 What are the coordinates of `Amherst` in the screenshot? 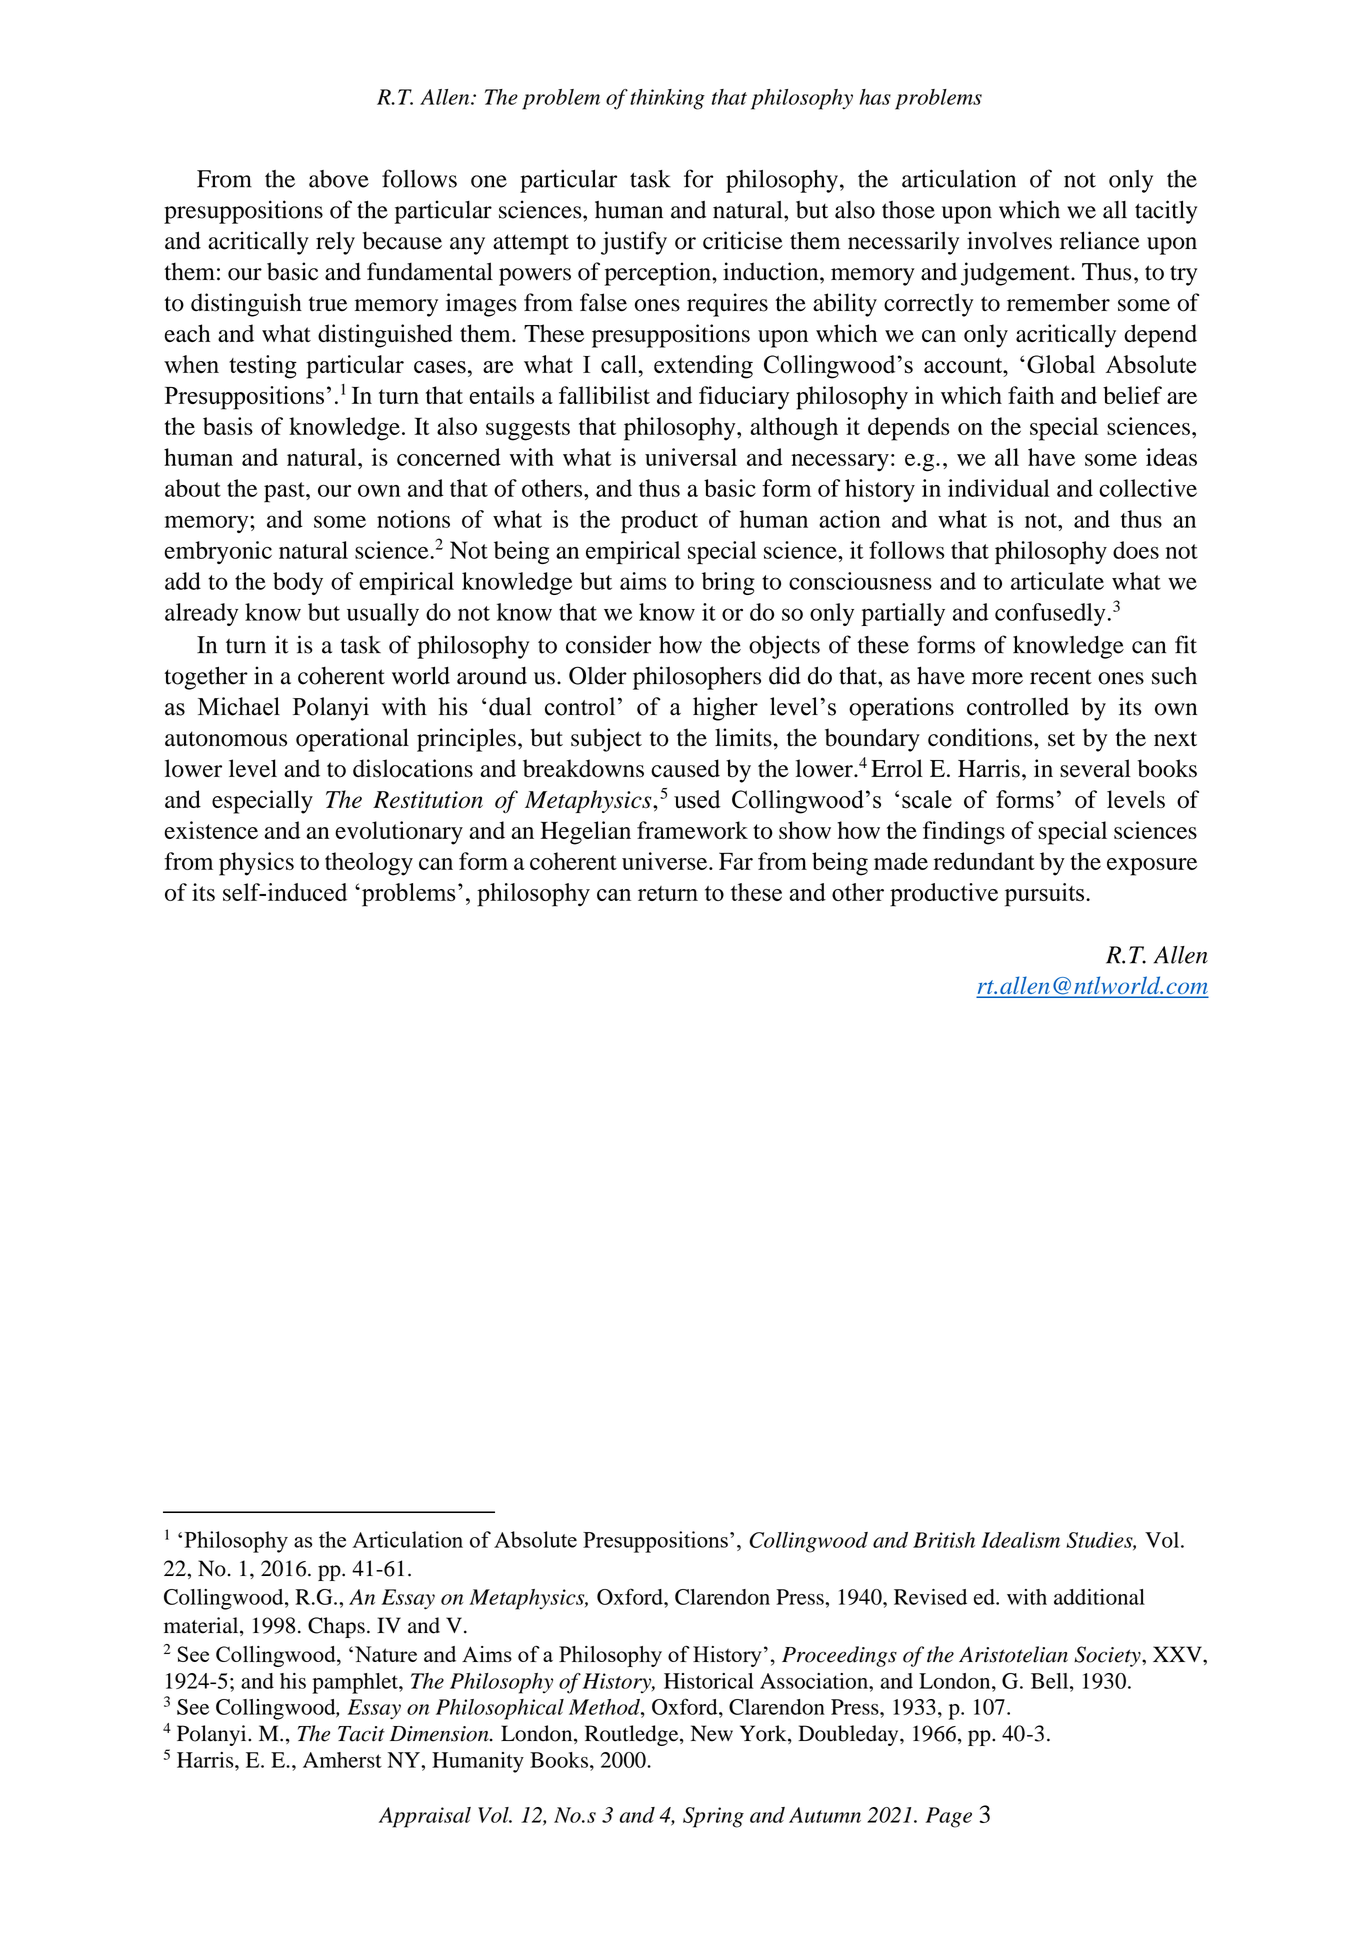 It's located at (342, 1760).
